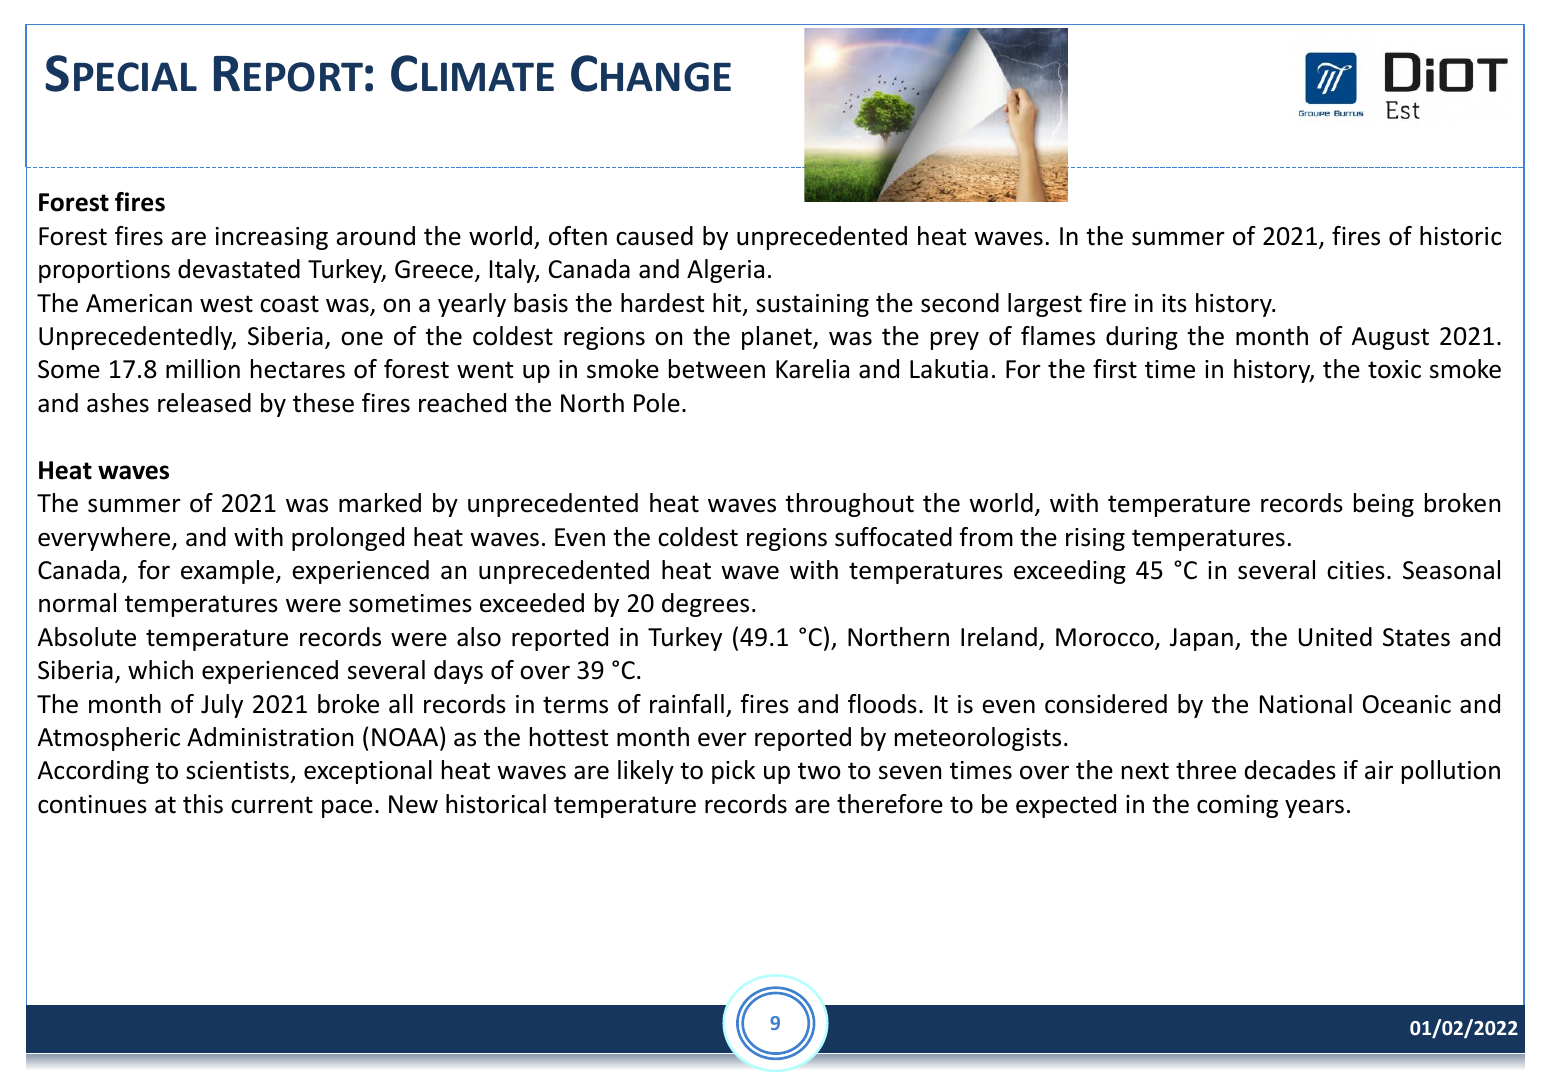 The image size is (1551, 1074). What do you see at coordinates (705, 605) in the document?
I see `degrees` at bounding box center [705, 605].
